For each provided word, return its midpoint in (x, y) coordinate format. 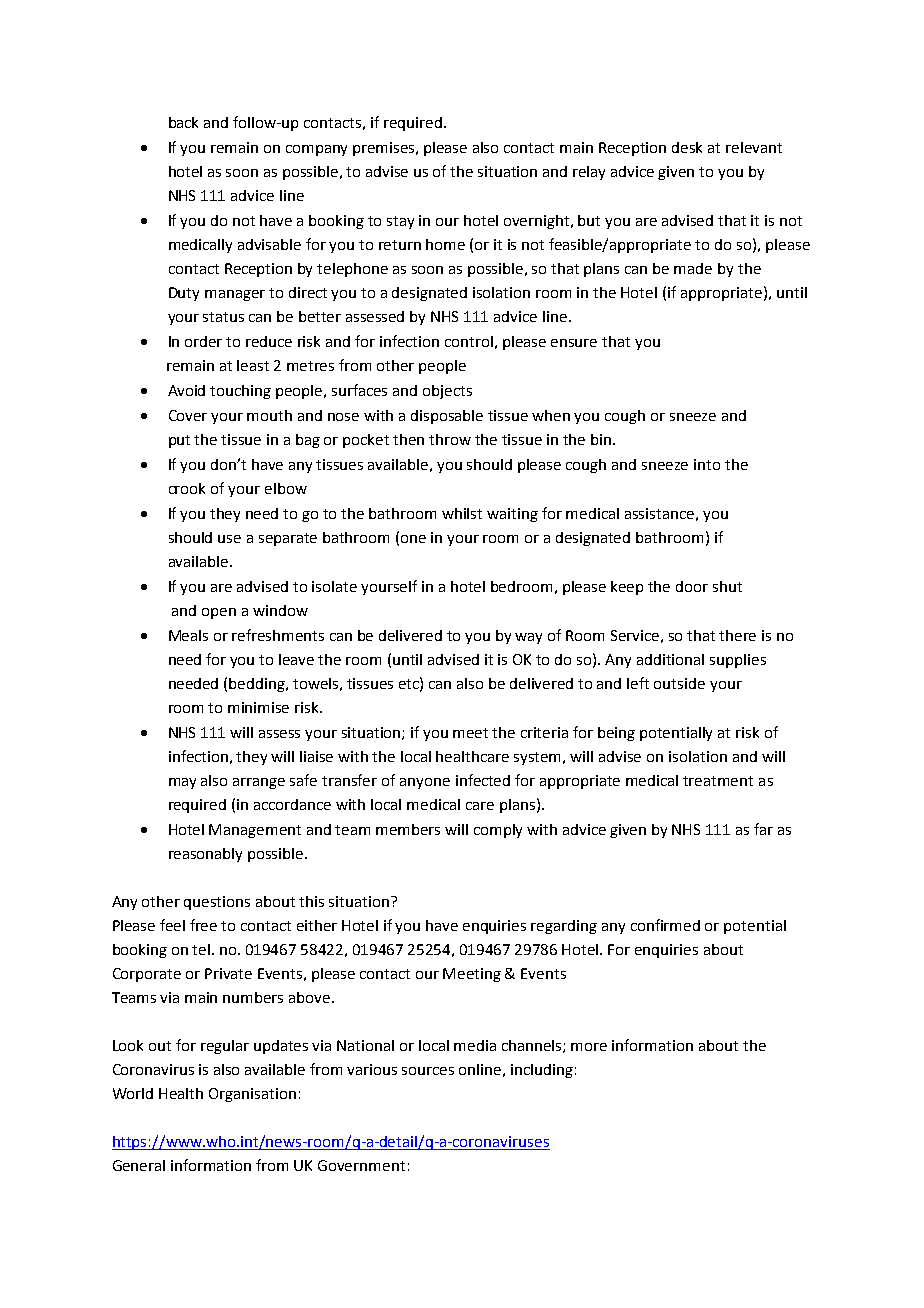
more (589, 1047)
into (707, 464)
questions (217, 903)
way (528, 638)
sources (428, 1071)
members (408, 829)
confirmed (665, 925)
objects (447, 392)
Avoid (186, 390)
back (183, 122)
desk (687, 147)
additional (670, 659)
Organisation (252, 1095)
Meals (188, 635)
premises (385, 149)
